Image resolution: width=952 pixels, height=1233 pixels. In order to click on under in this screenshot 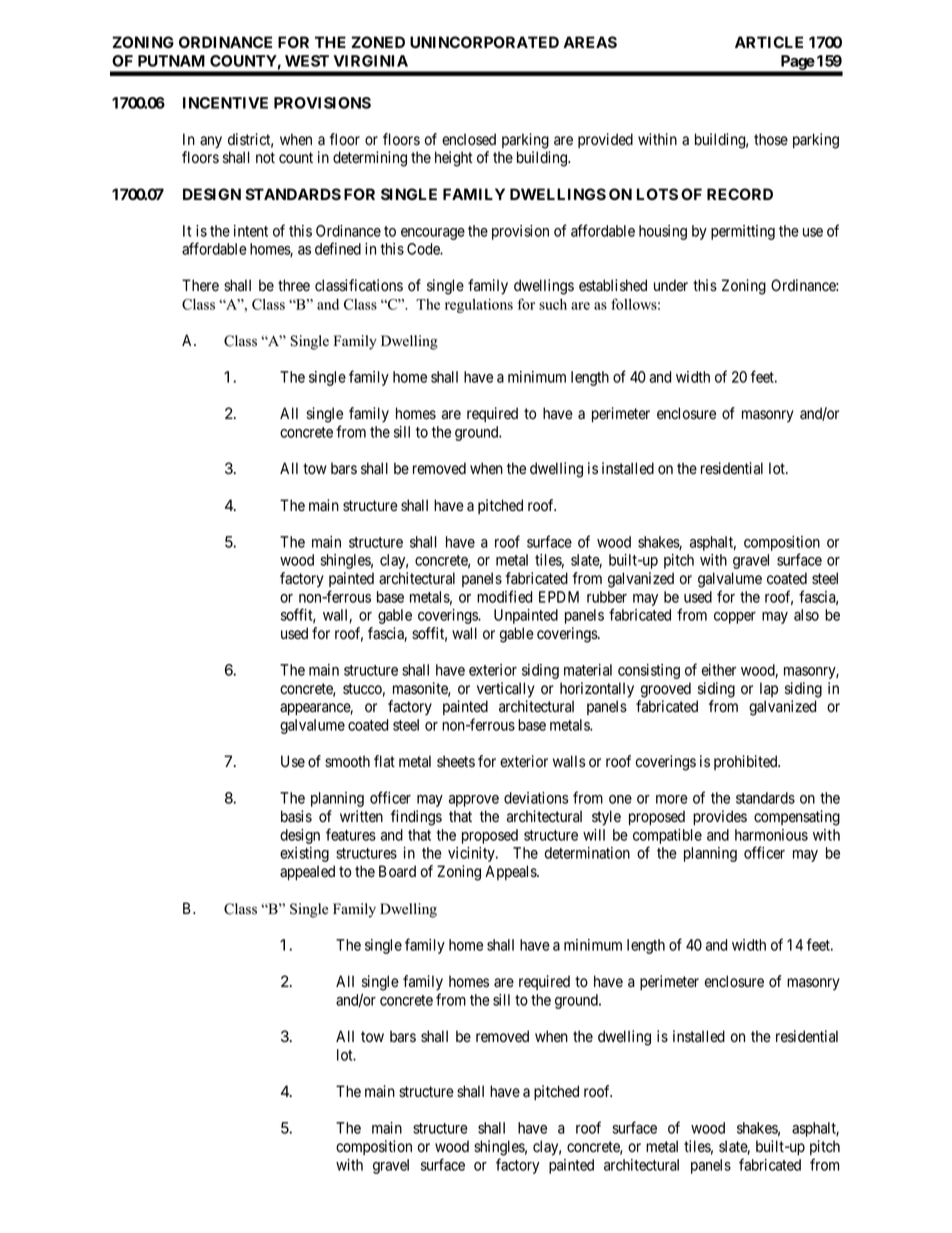, I will do `click(671, 285)`.
